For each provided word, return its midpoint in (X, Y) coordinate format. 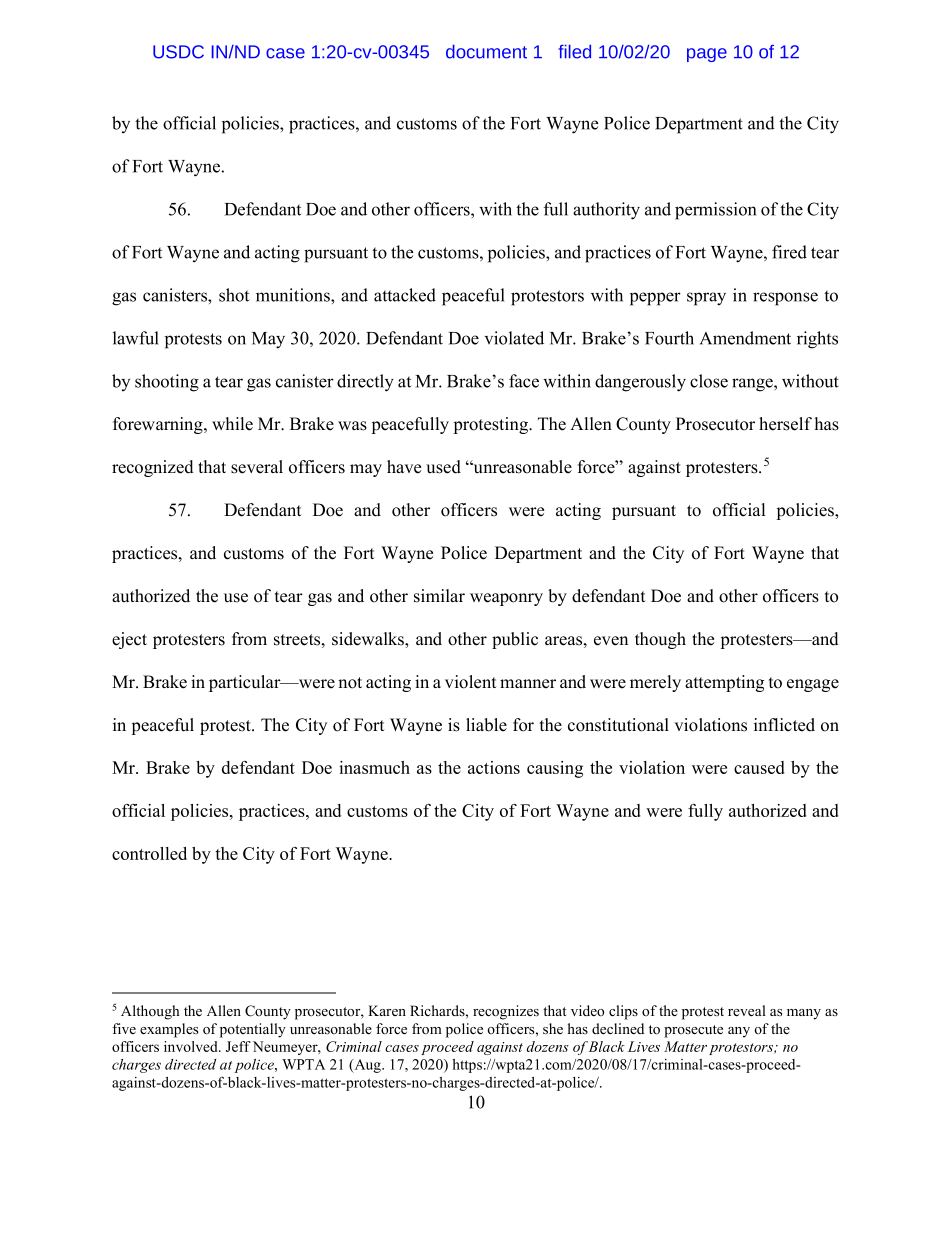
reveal (747, 1010)
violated (514, 338)
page (707, 55)
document (486, 51)
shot (234, 295)
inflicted (784, 725)
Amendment (745, 338)
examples (169, 1030)
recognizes (506, 1012)
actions (494, 767)
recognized (153, 468)
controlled (149, 853)
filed (574, 51)
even (611, 641)
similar (439, 596)
